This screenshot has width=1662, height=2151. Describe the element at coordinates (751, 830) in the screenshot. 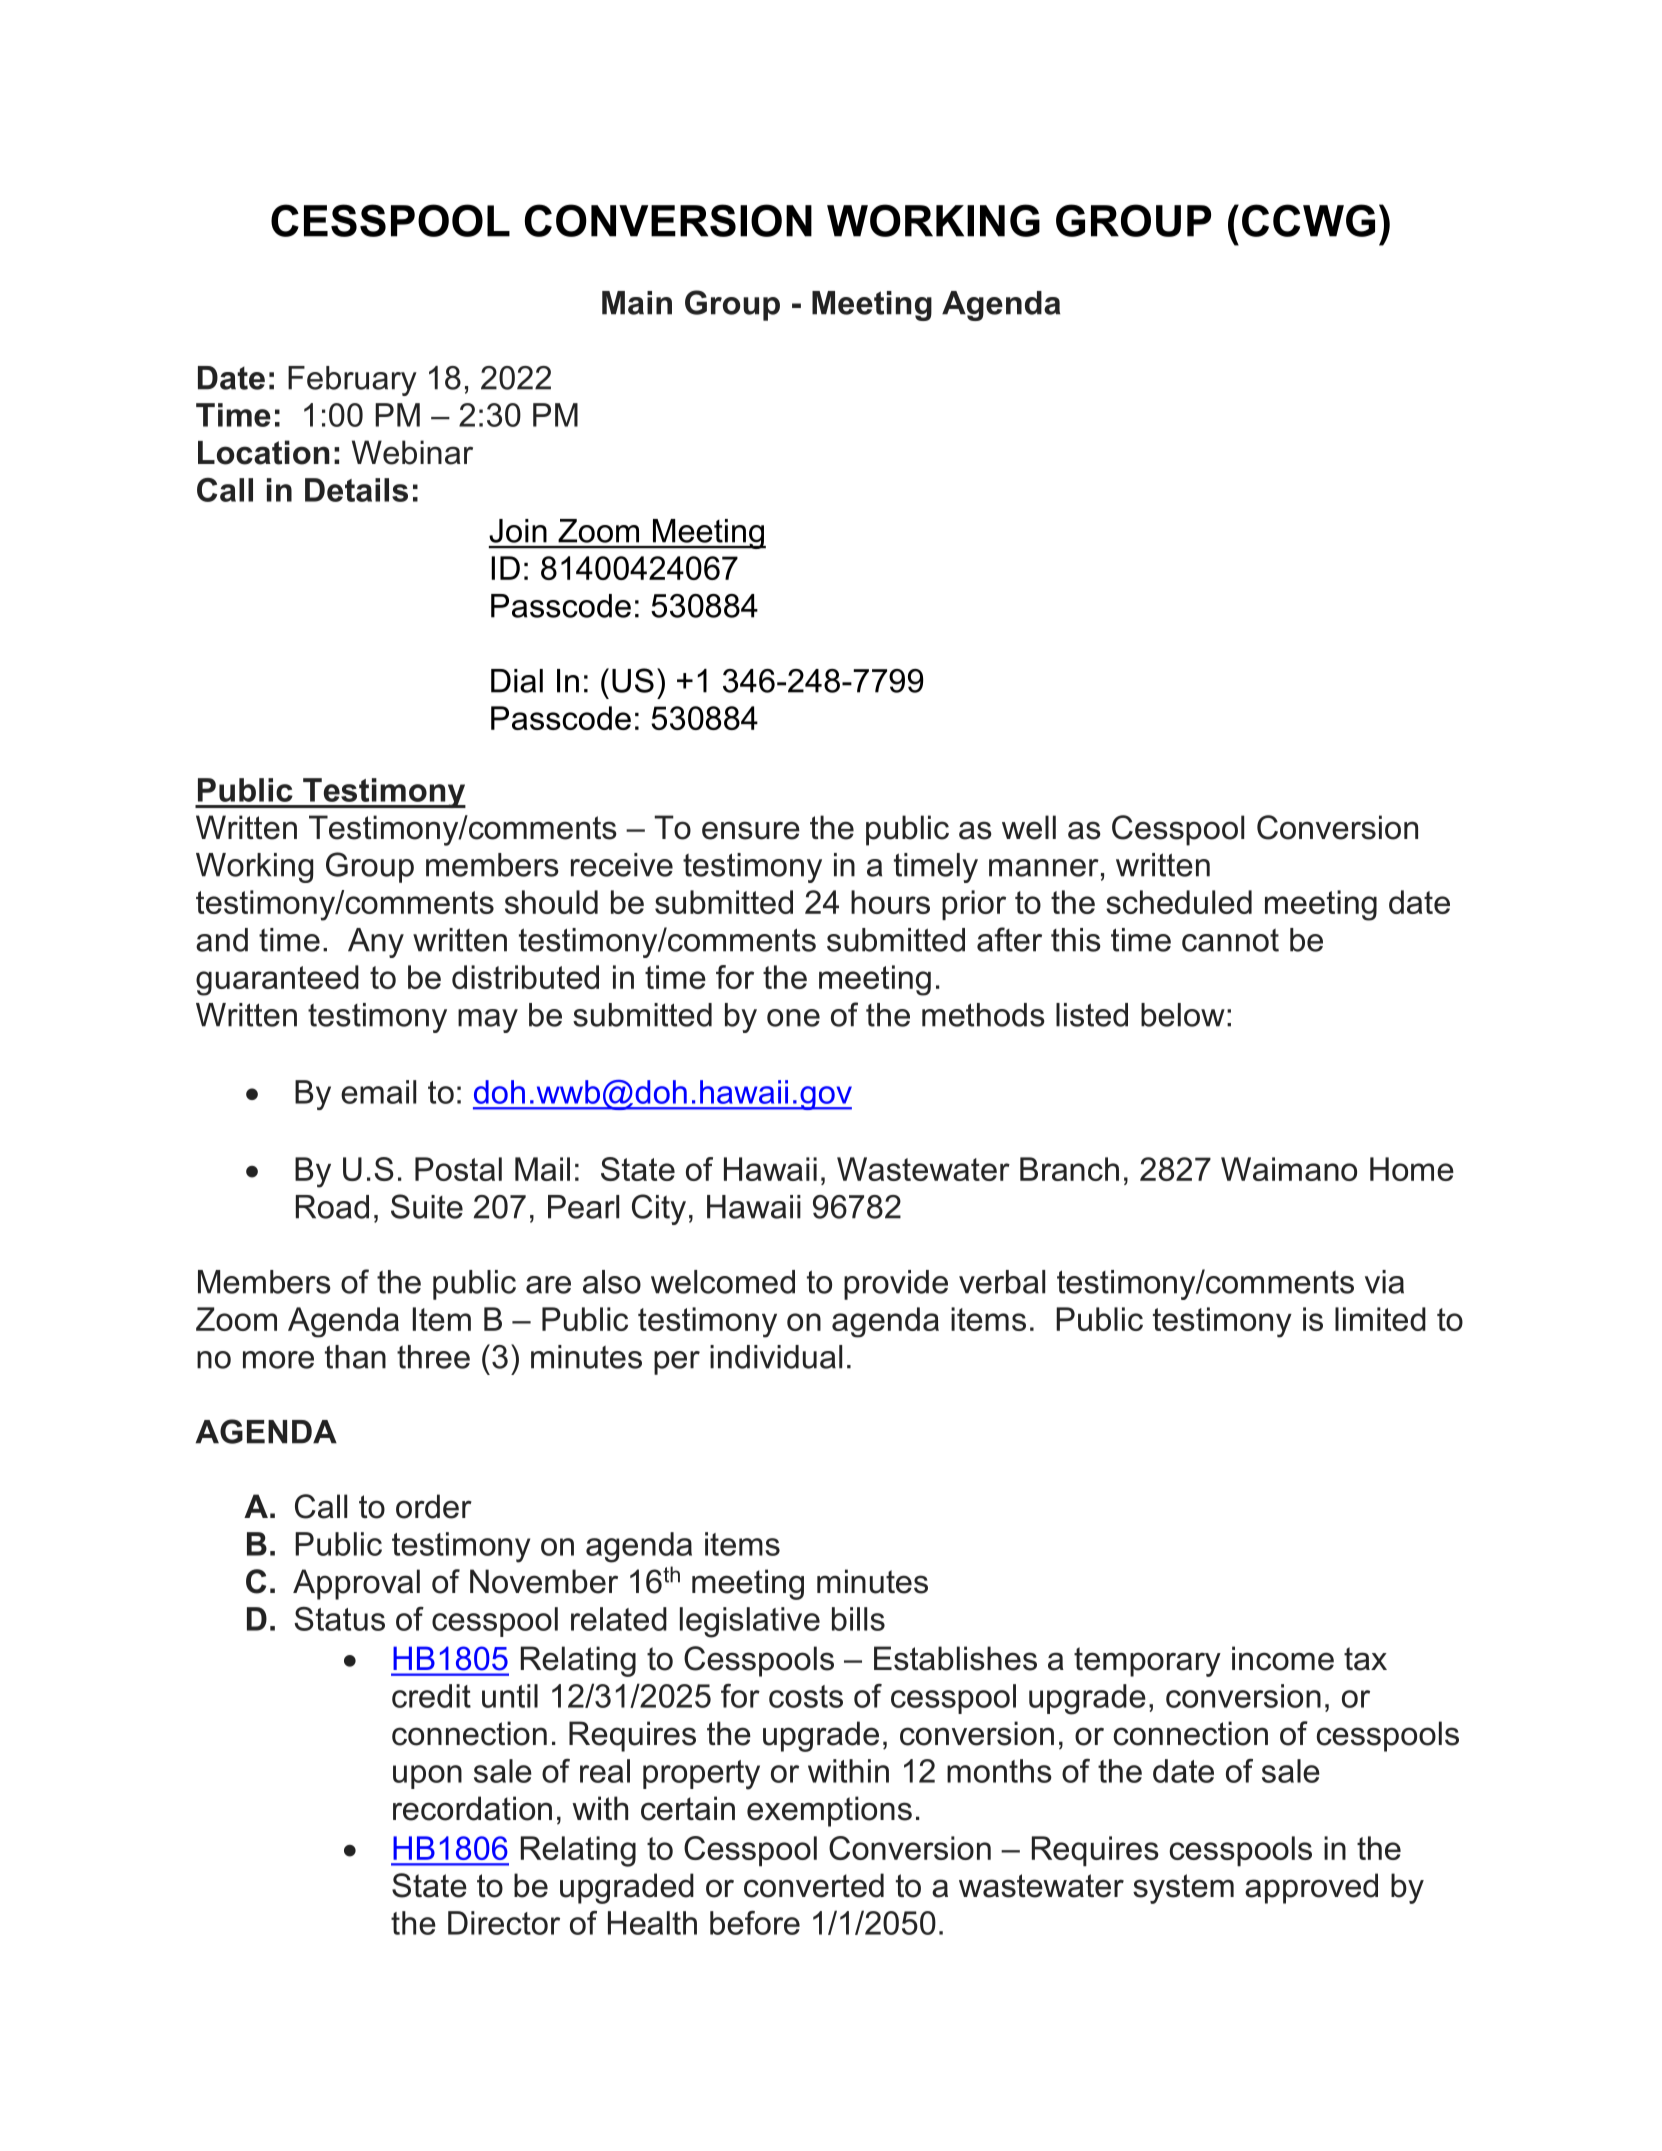

I see `ensure` at that location.
